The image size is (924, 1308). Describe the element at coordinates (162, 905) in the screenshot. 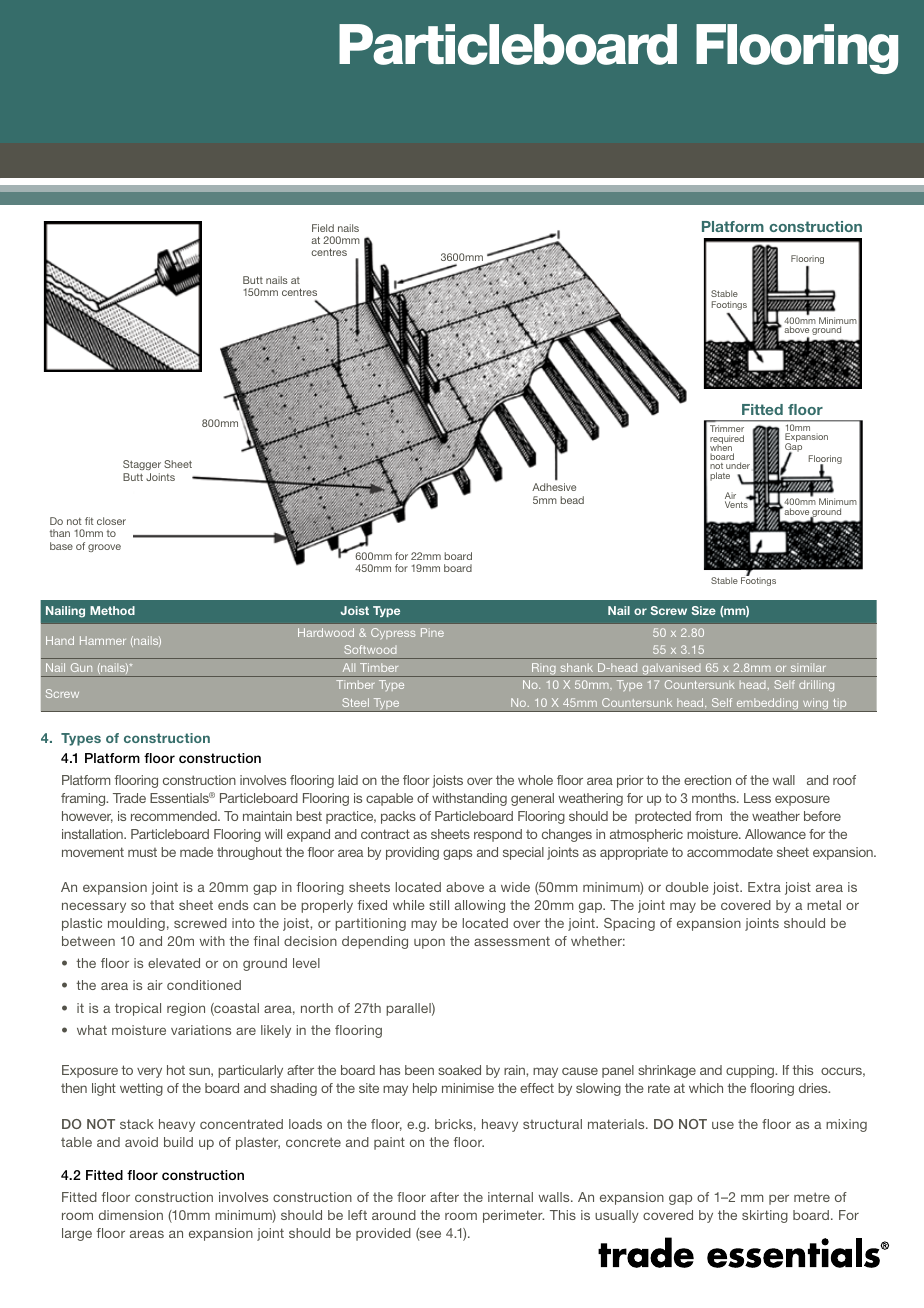

I see `that` at that location.
